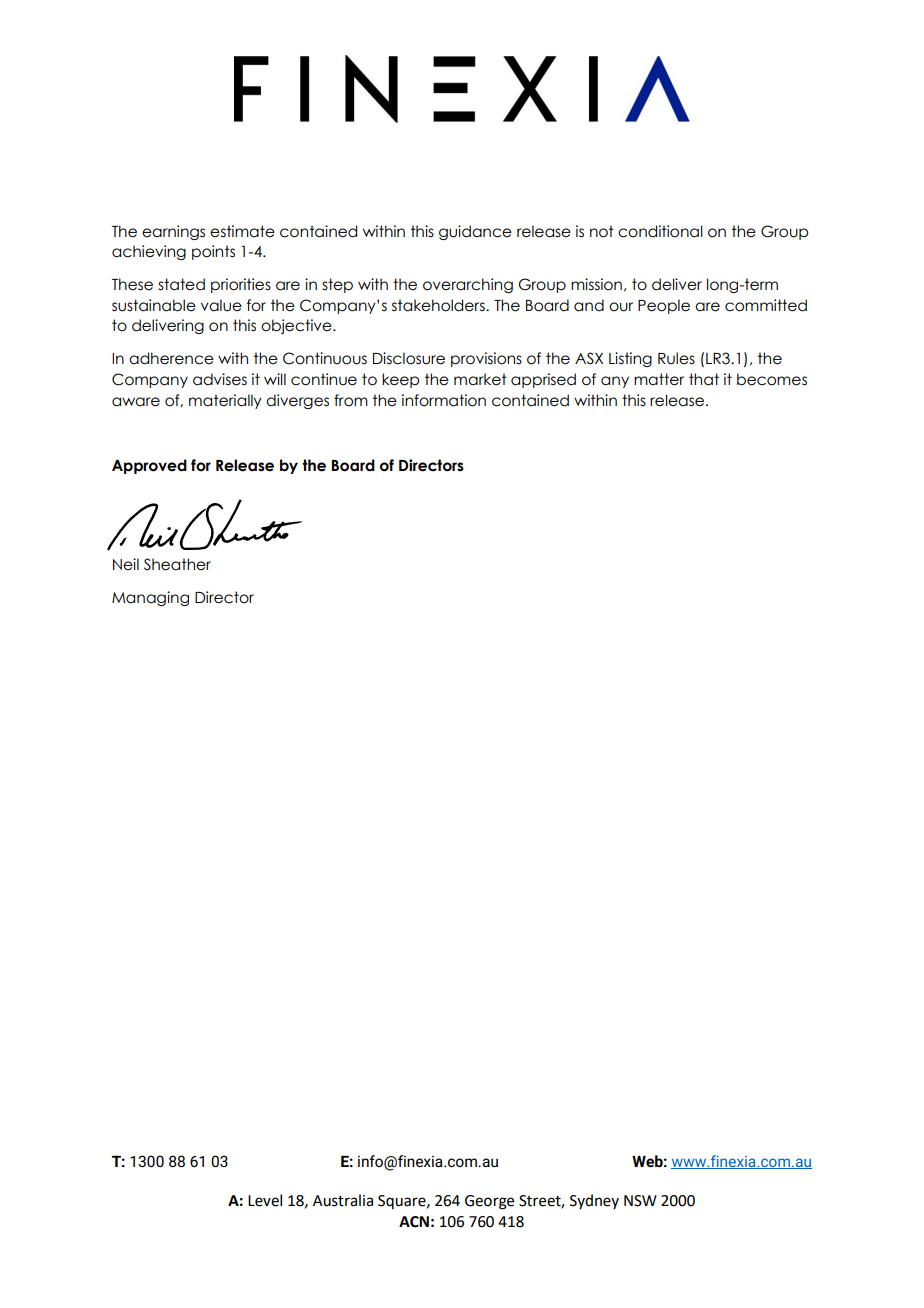 Image resolution: width=924 pixels, height=1308 pixels. What do you see at coordinates (640, 1201) in the document?
I see `NSW` at bounding box center [640, 1201].
